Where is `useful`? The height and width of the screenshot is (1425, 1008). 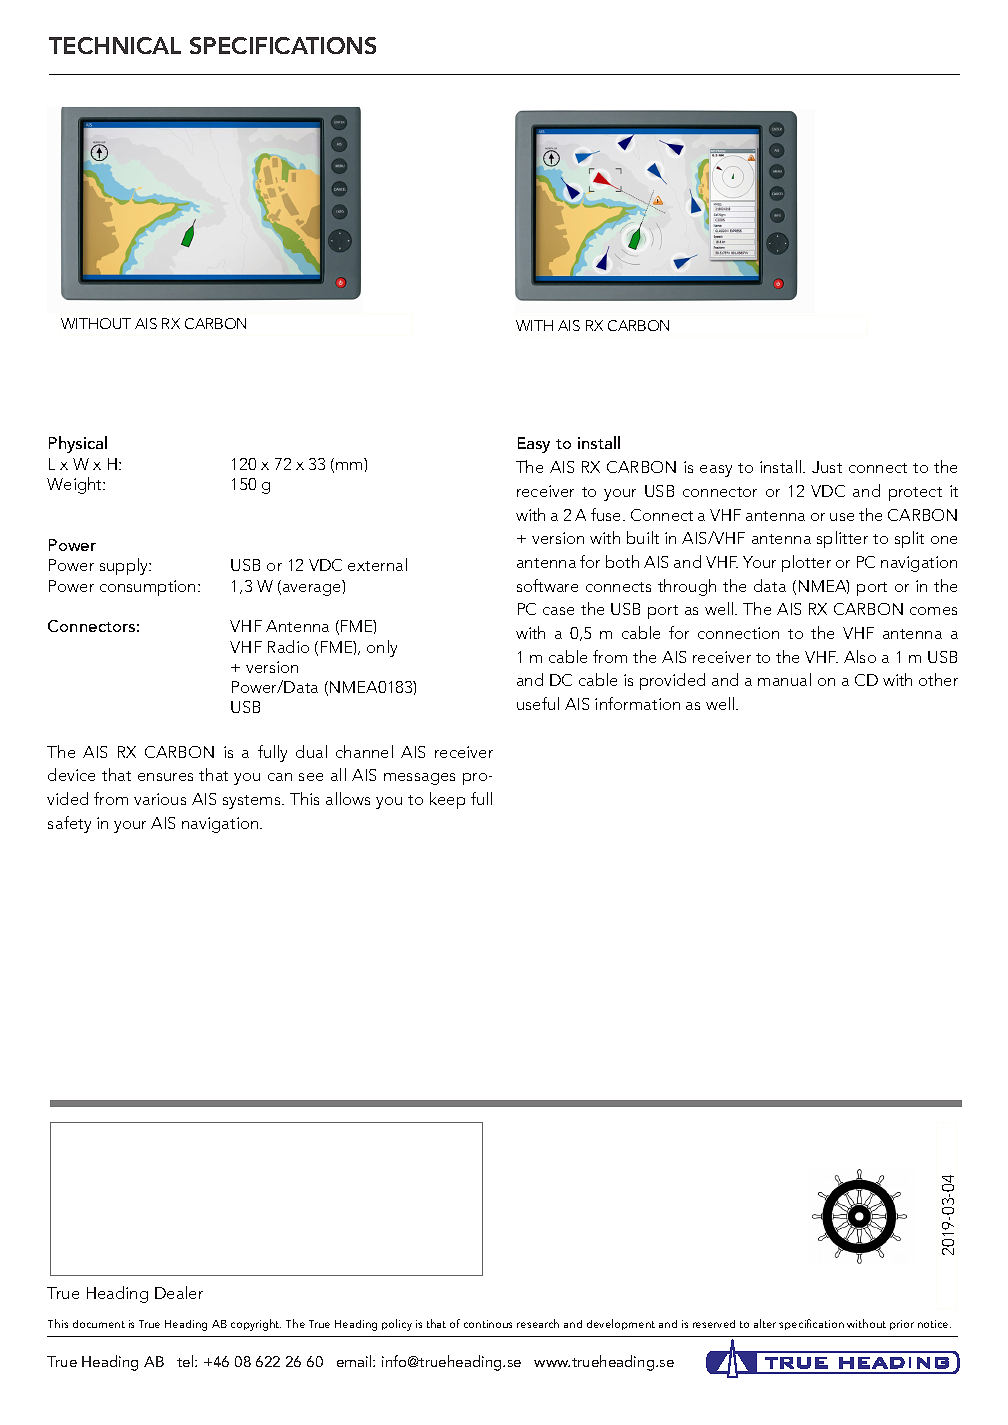 useful is located at coordinates (538, 703).
